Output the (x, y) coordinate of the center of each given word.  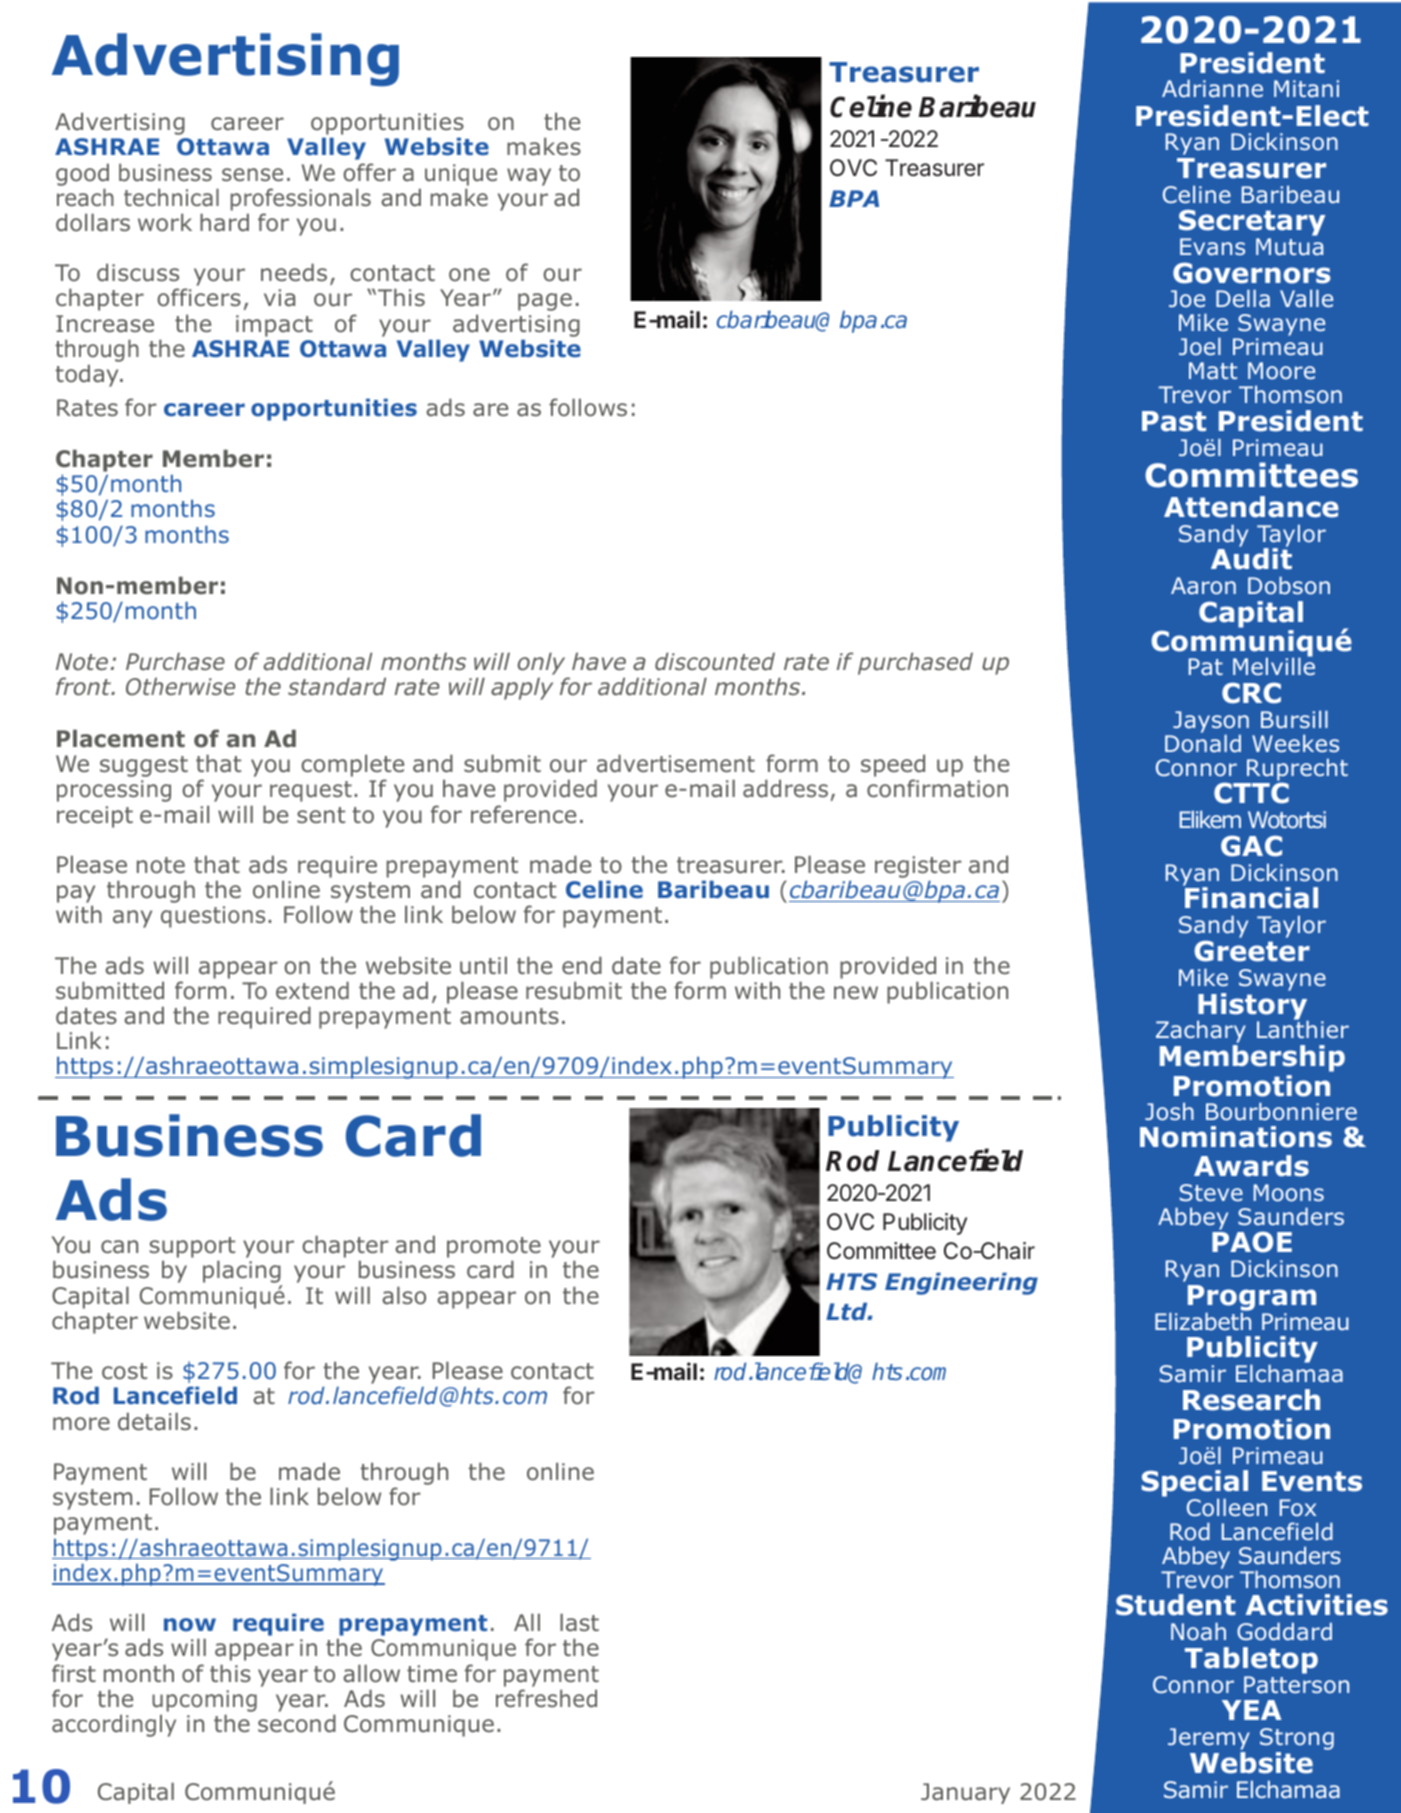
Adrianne (1212, 88)
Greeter (1252, 951)
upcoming (204, 1701)
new (856, 992)
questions (213, 917)
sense (252, 174)
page (545, 302)
